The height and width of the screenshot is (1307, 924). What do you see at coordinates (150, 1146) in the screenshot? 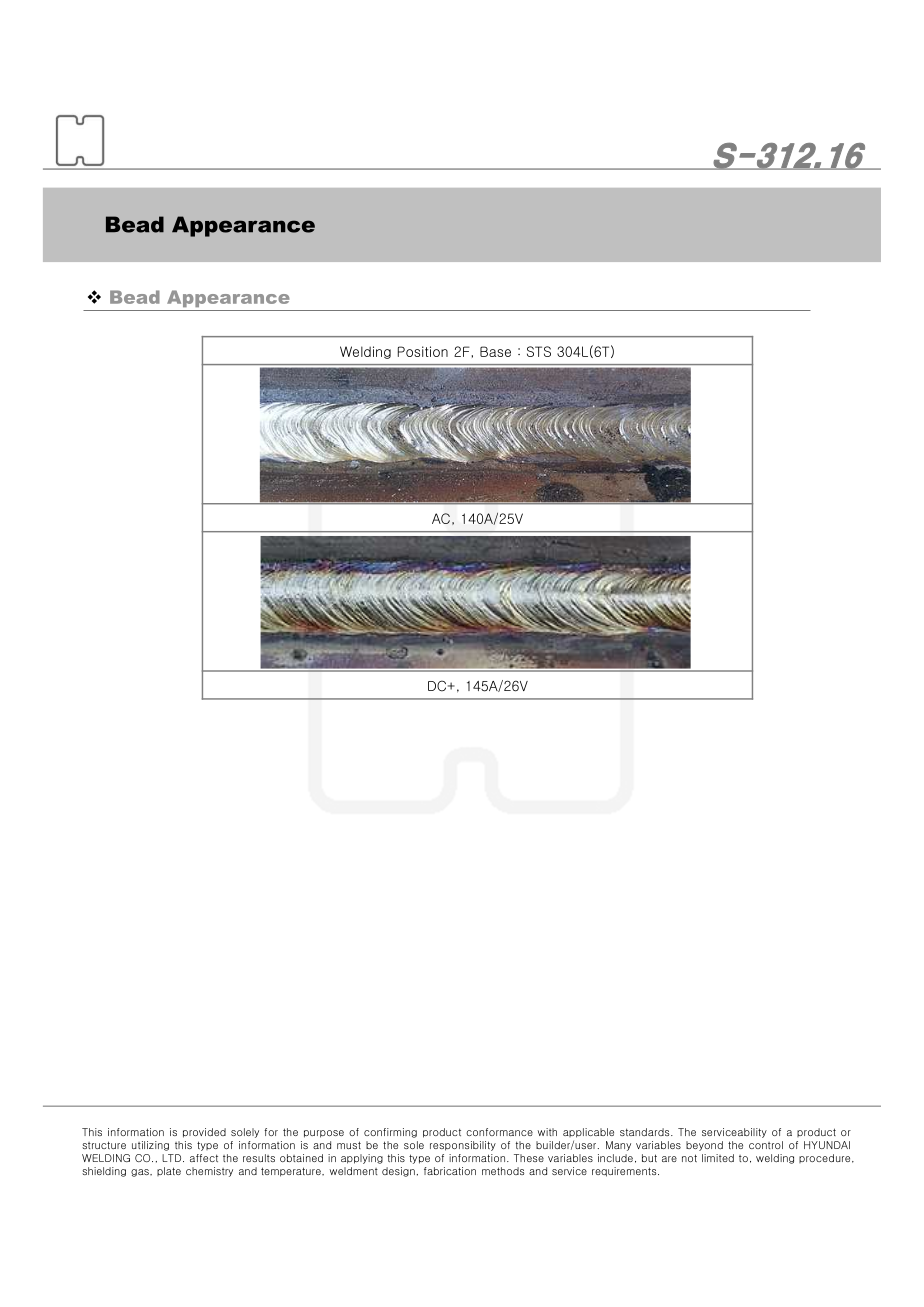
I see `utilizing` at bounding box center [150, 1146].
